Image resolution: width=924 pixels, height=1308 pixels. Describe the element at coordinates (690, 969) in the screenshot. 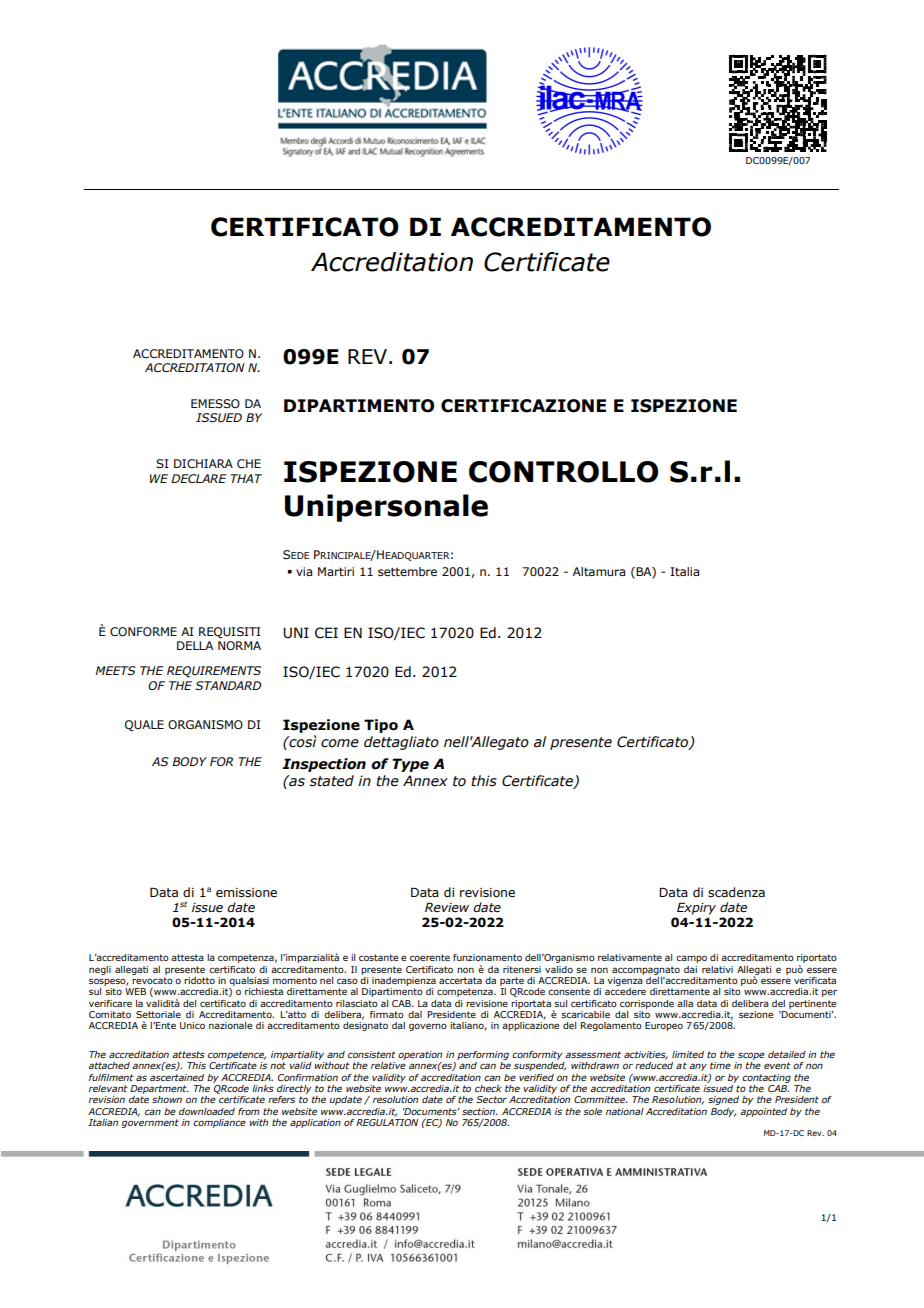

I see `dai` at that location.
